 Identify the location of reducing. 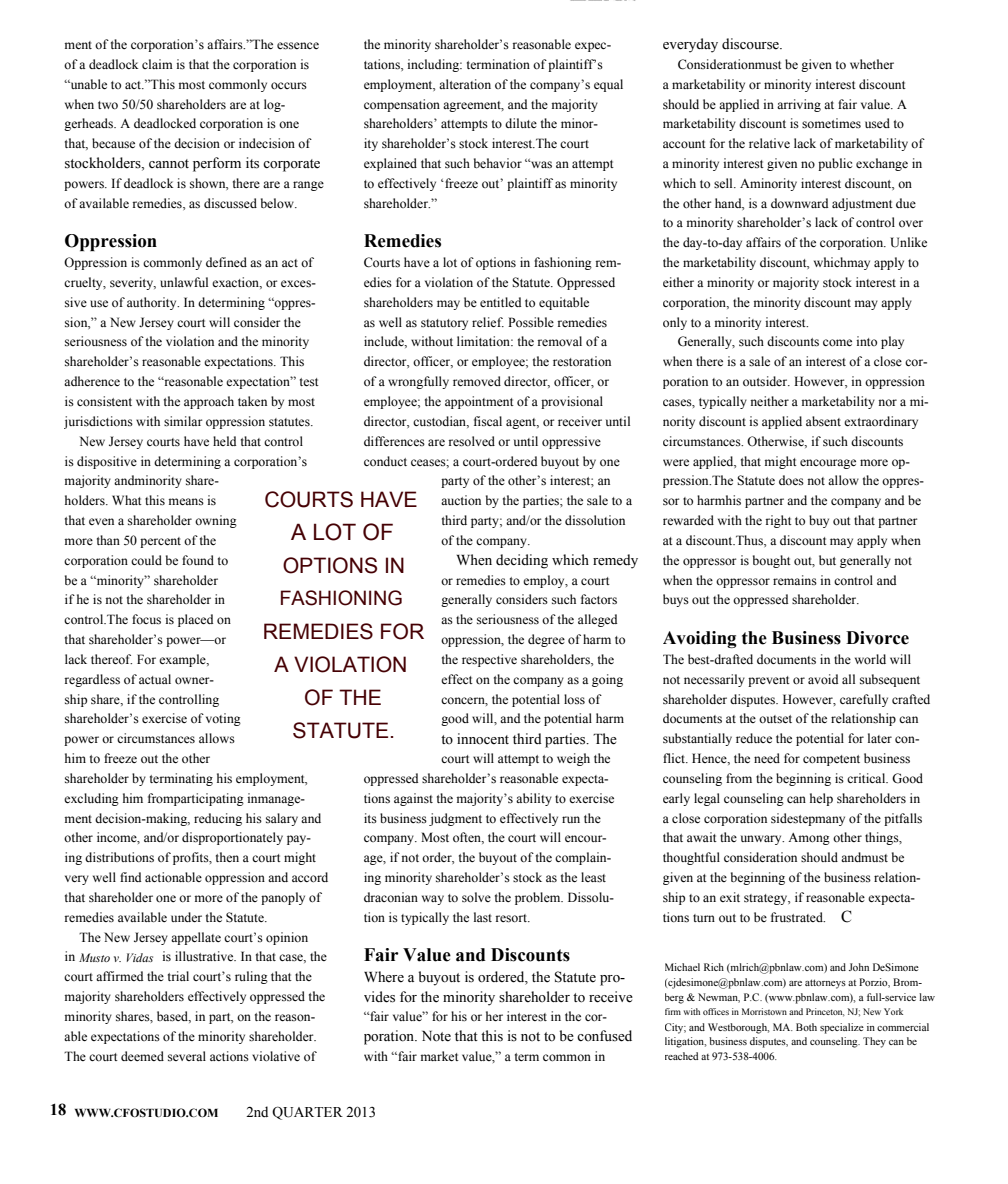
(218, 819).
